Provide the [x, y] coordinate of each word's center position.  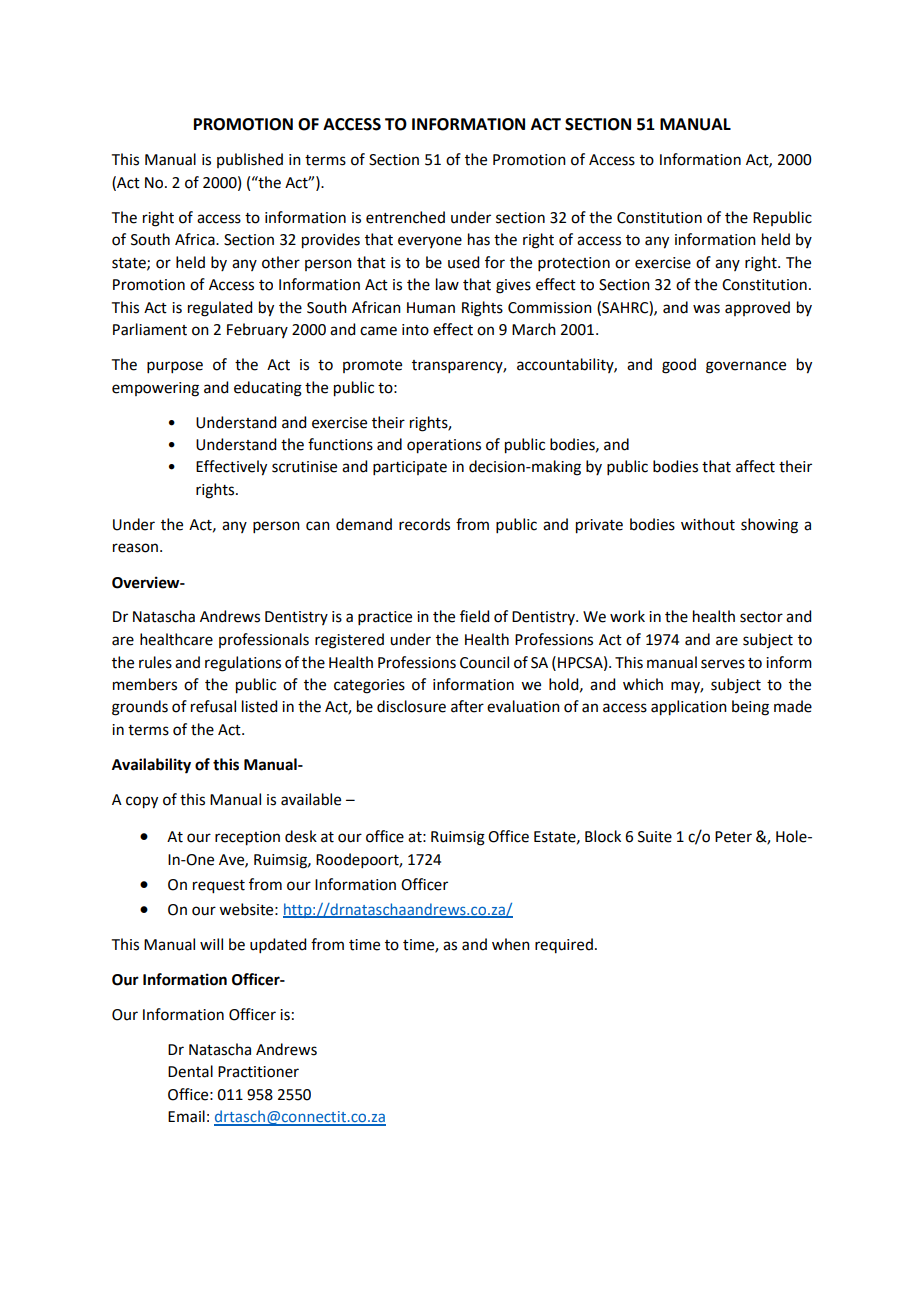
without [708, 524]
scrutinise [304, 467]
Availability [151, 766]
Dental [190, 1071]
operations [444, 446]
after [467, 706]
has [479, 239]
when [511, 944]
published [250, 160]
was [706, 309]
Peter [733, 837]
